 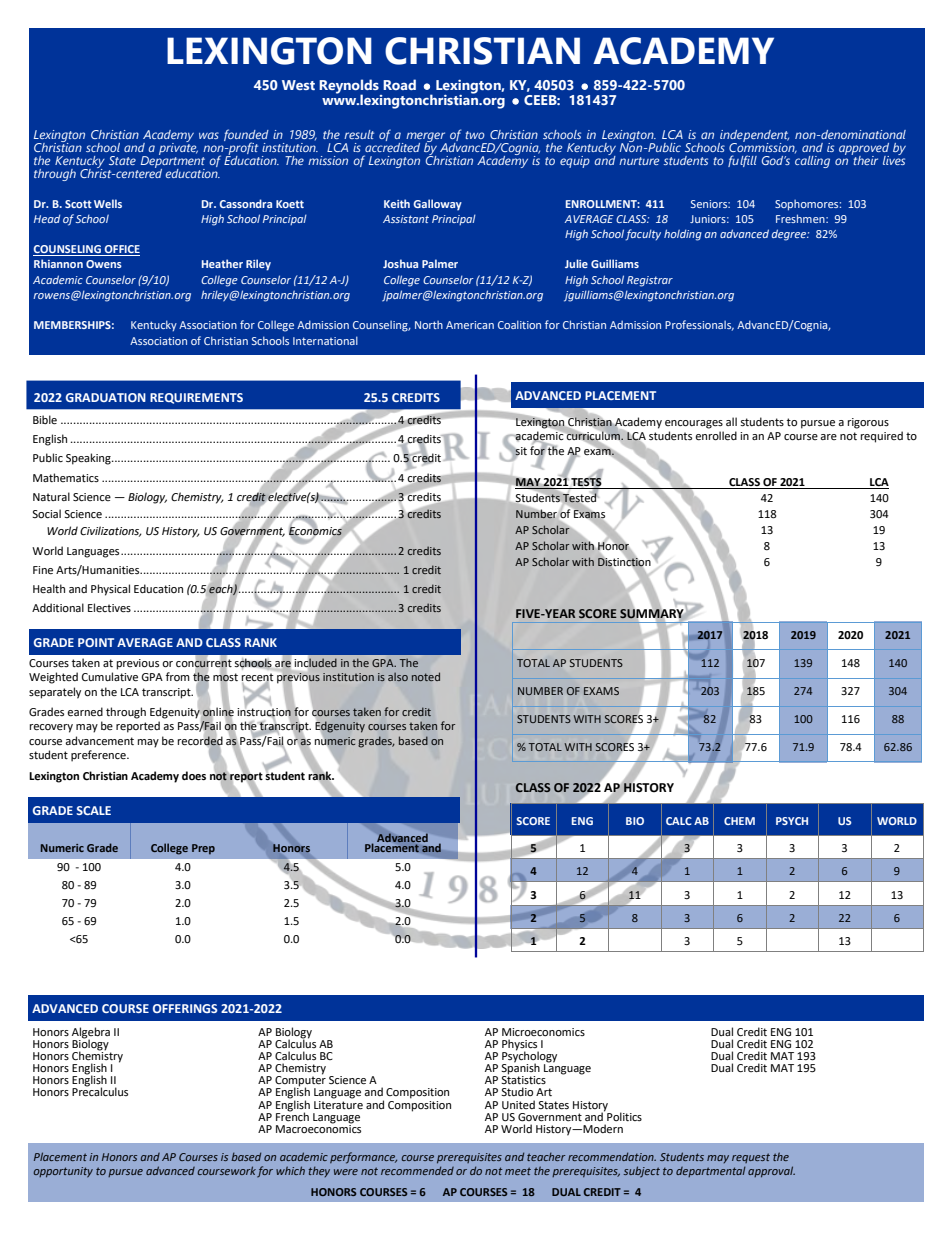 I want to click on independent, so click(x=753, y=137).
